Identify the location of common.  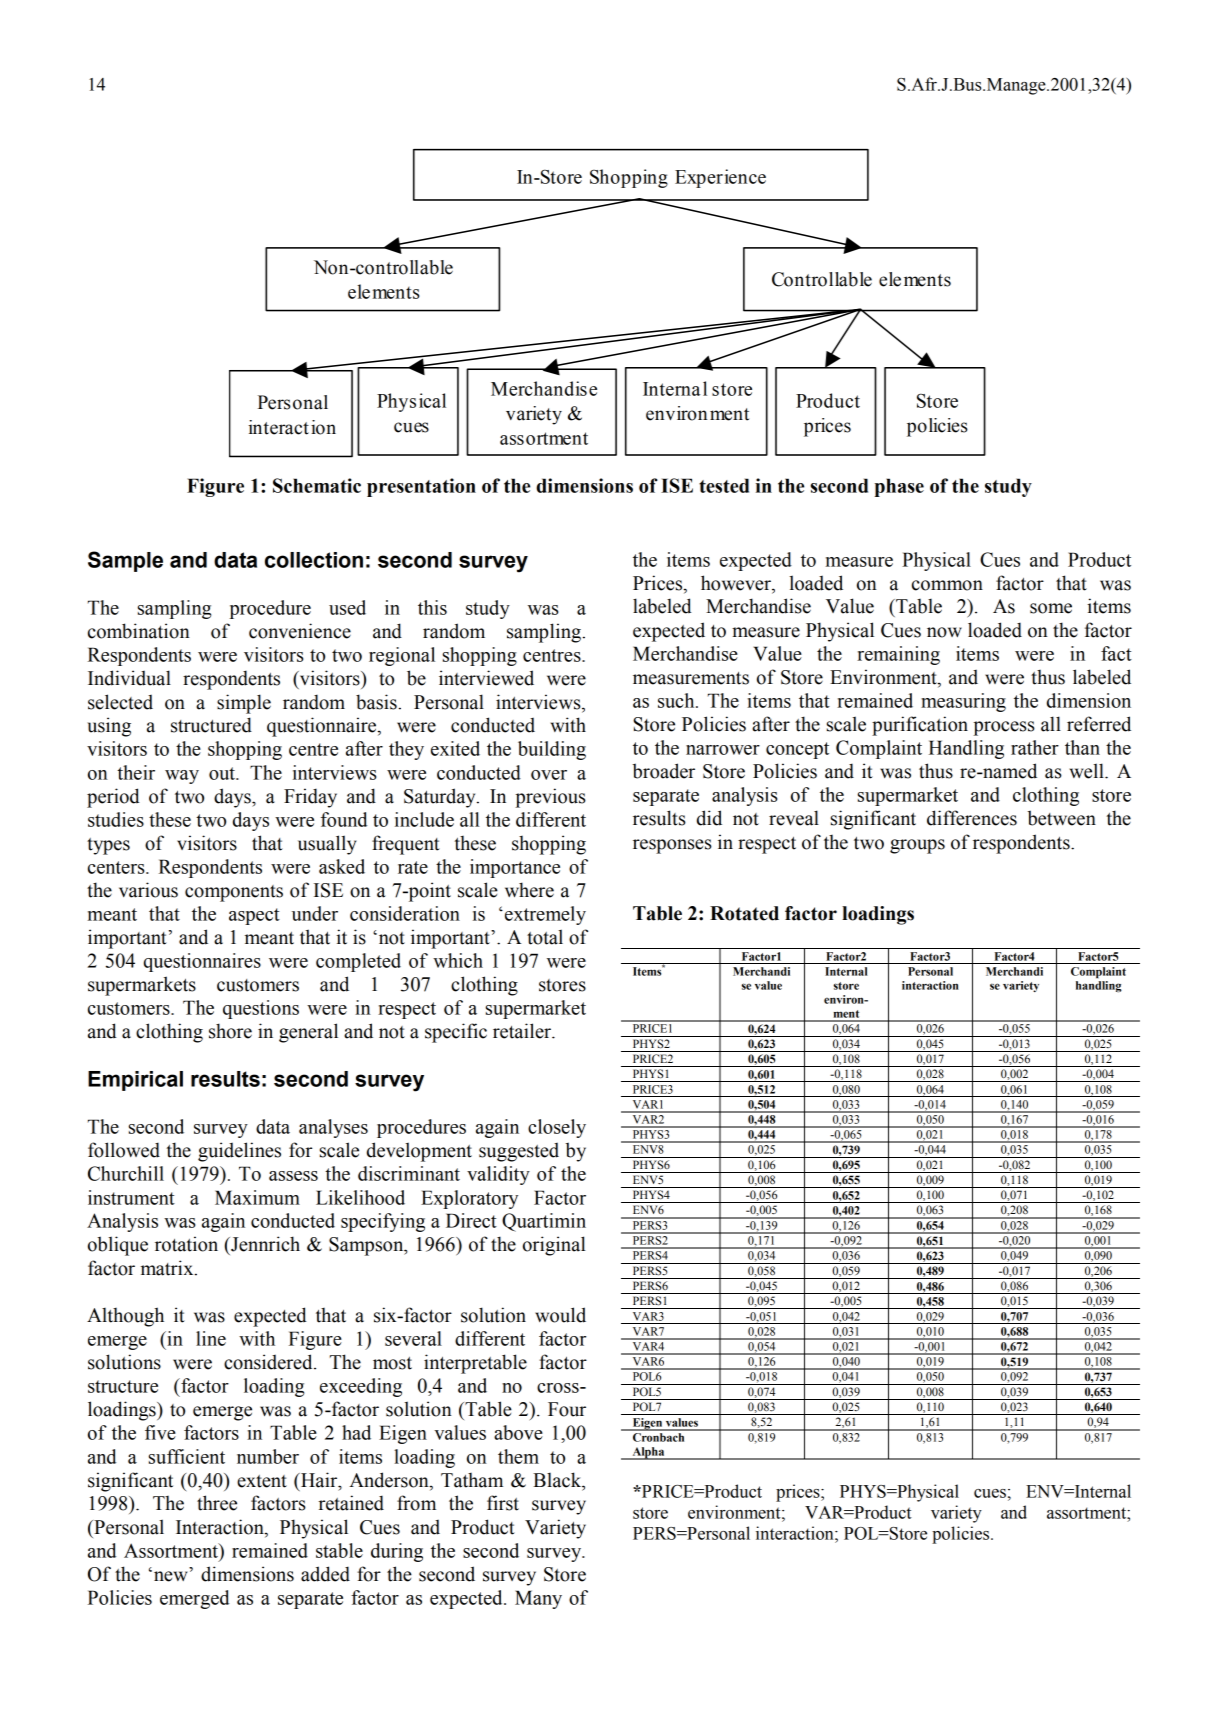
(947, 585).
